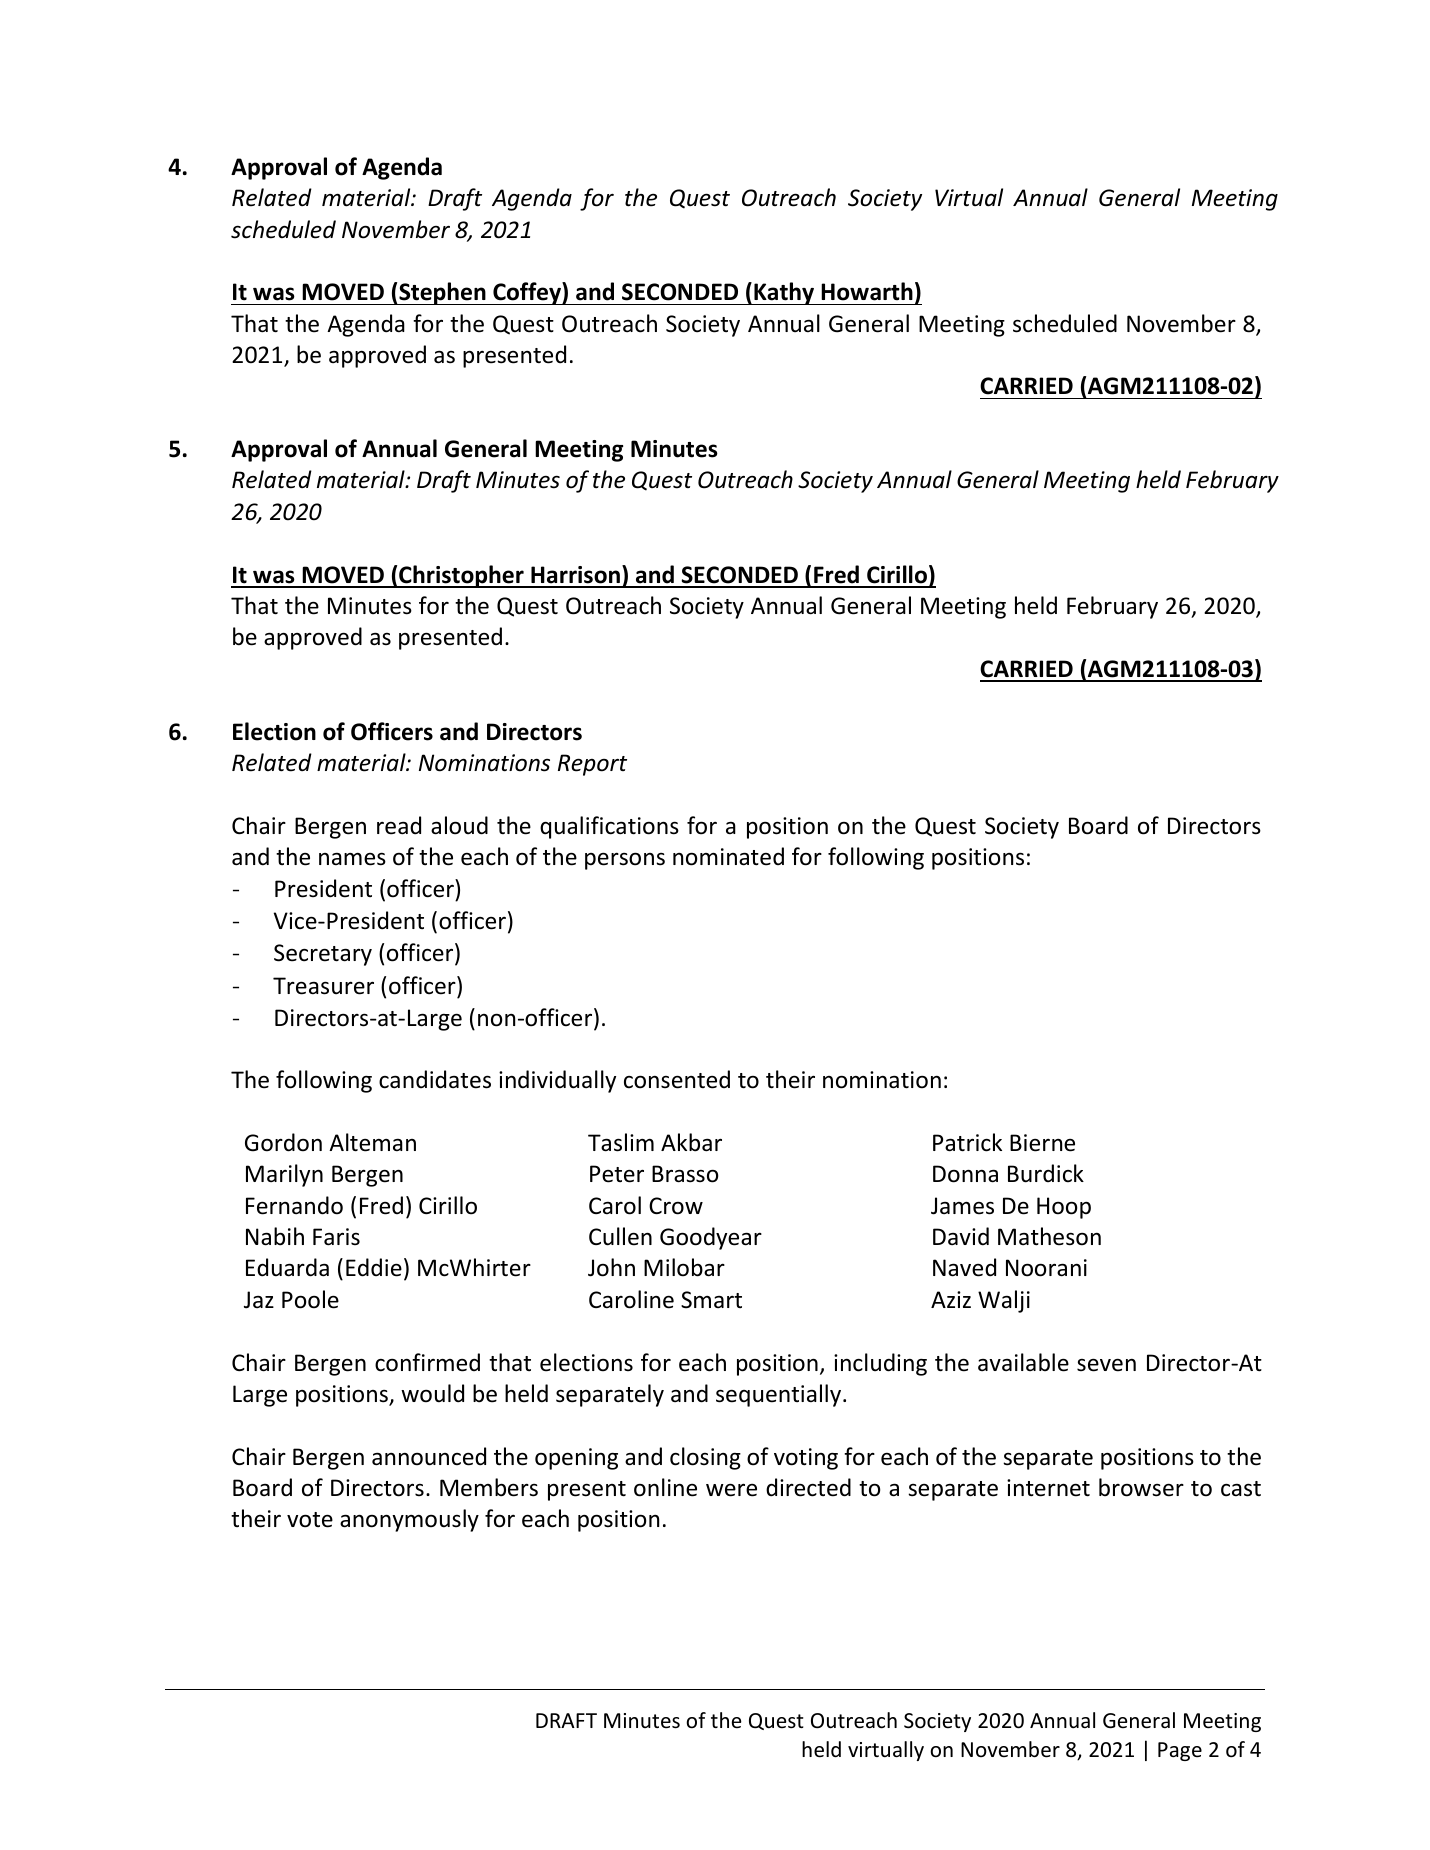 Image resolution: width=1430 pixels, height=1850 pixels. I want to click on were, so click(731, 1490).
